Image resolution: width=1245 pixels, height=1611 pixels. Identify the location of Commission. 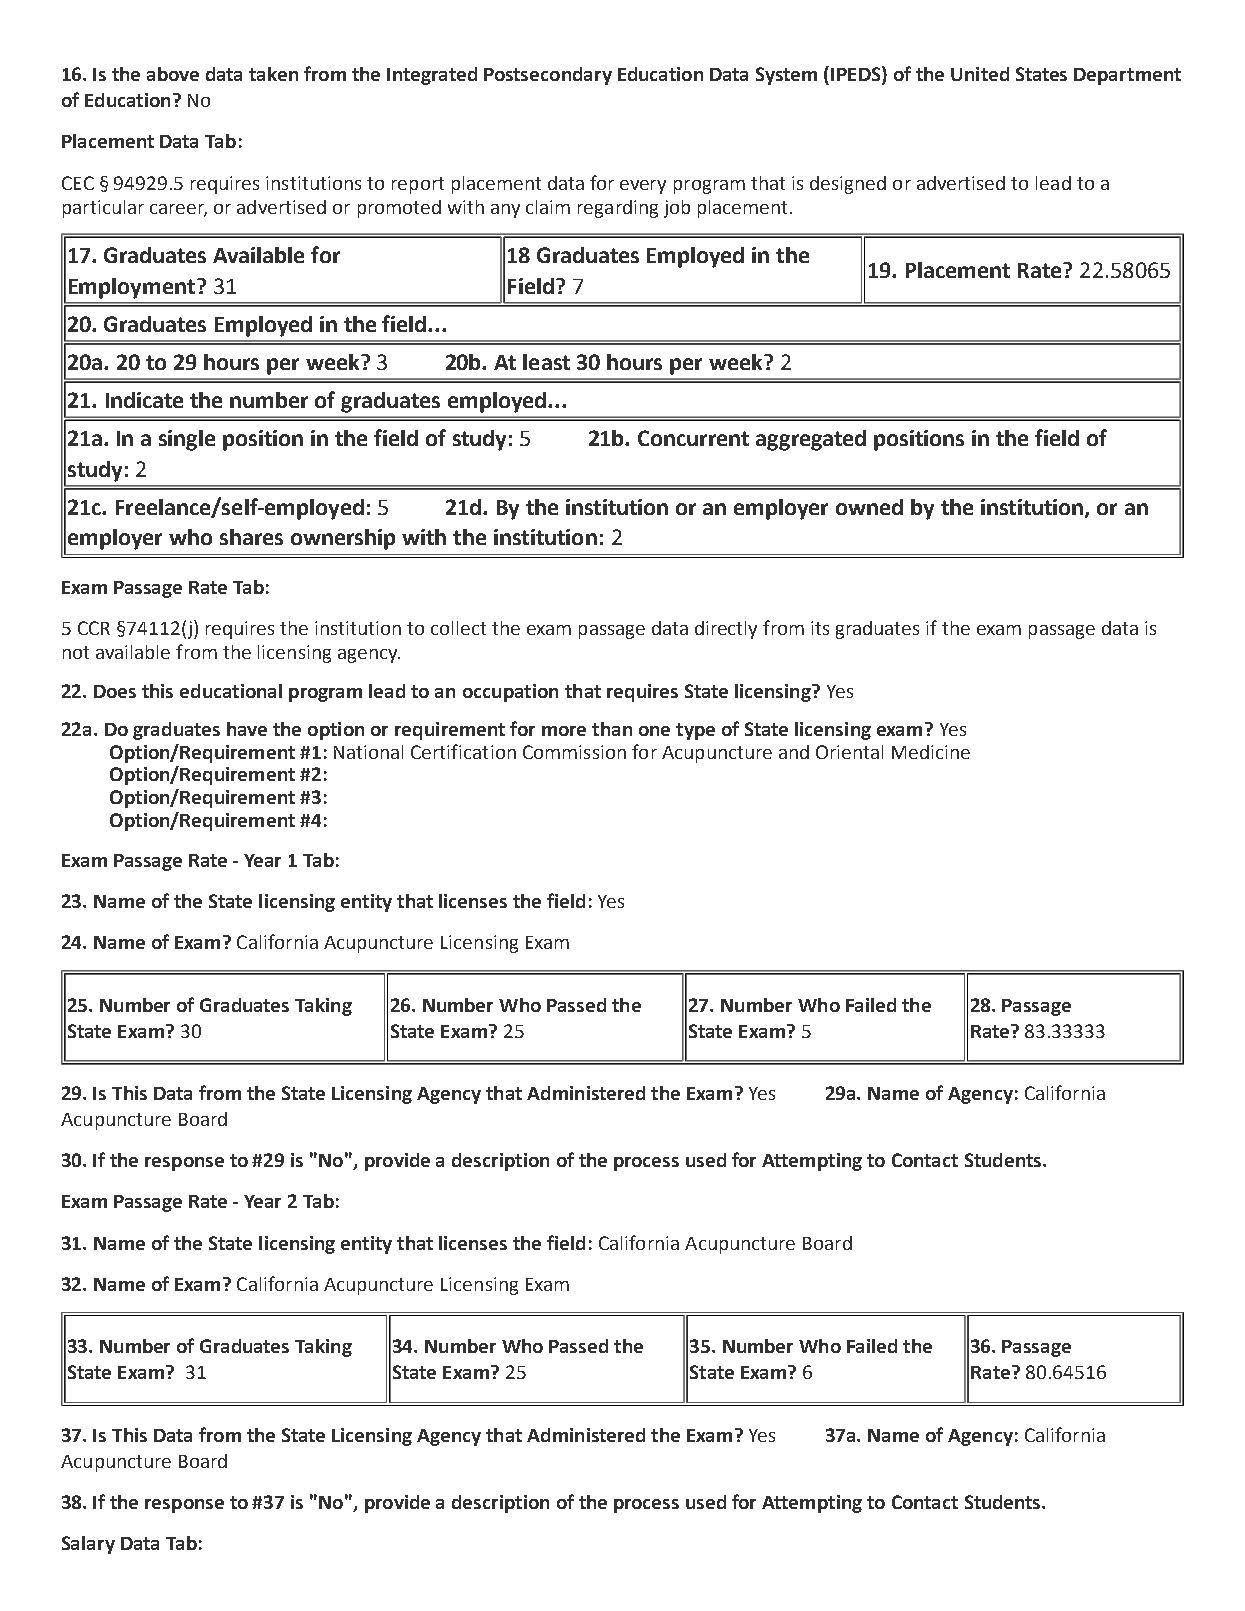
(574, 752).
